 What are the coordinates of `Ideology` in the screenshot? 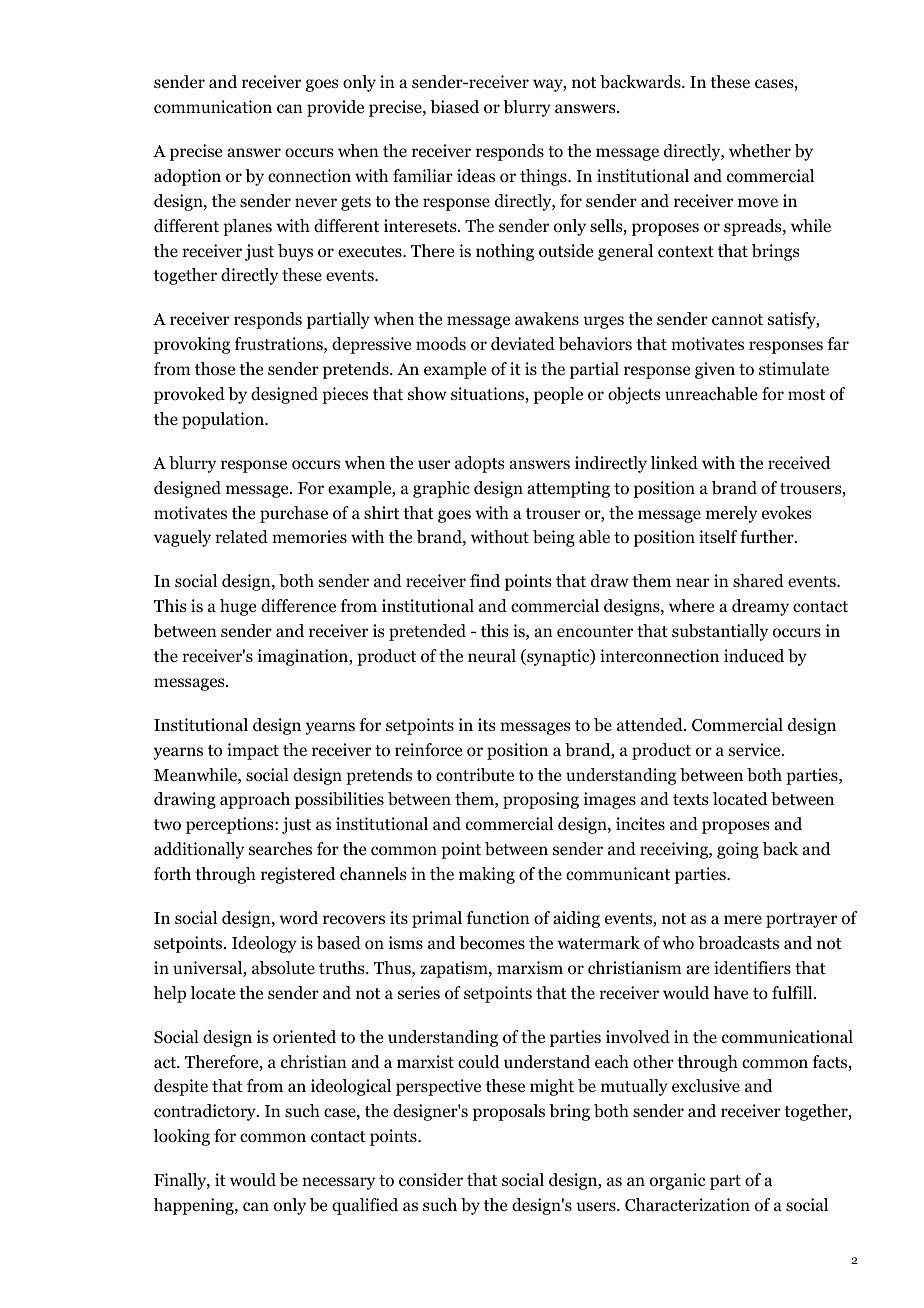 It's located at (264, 944).
